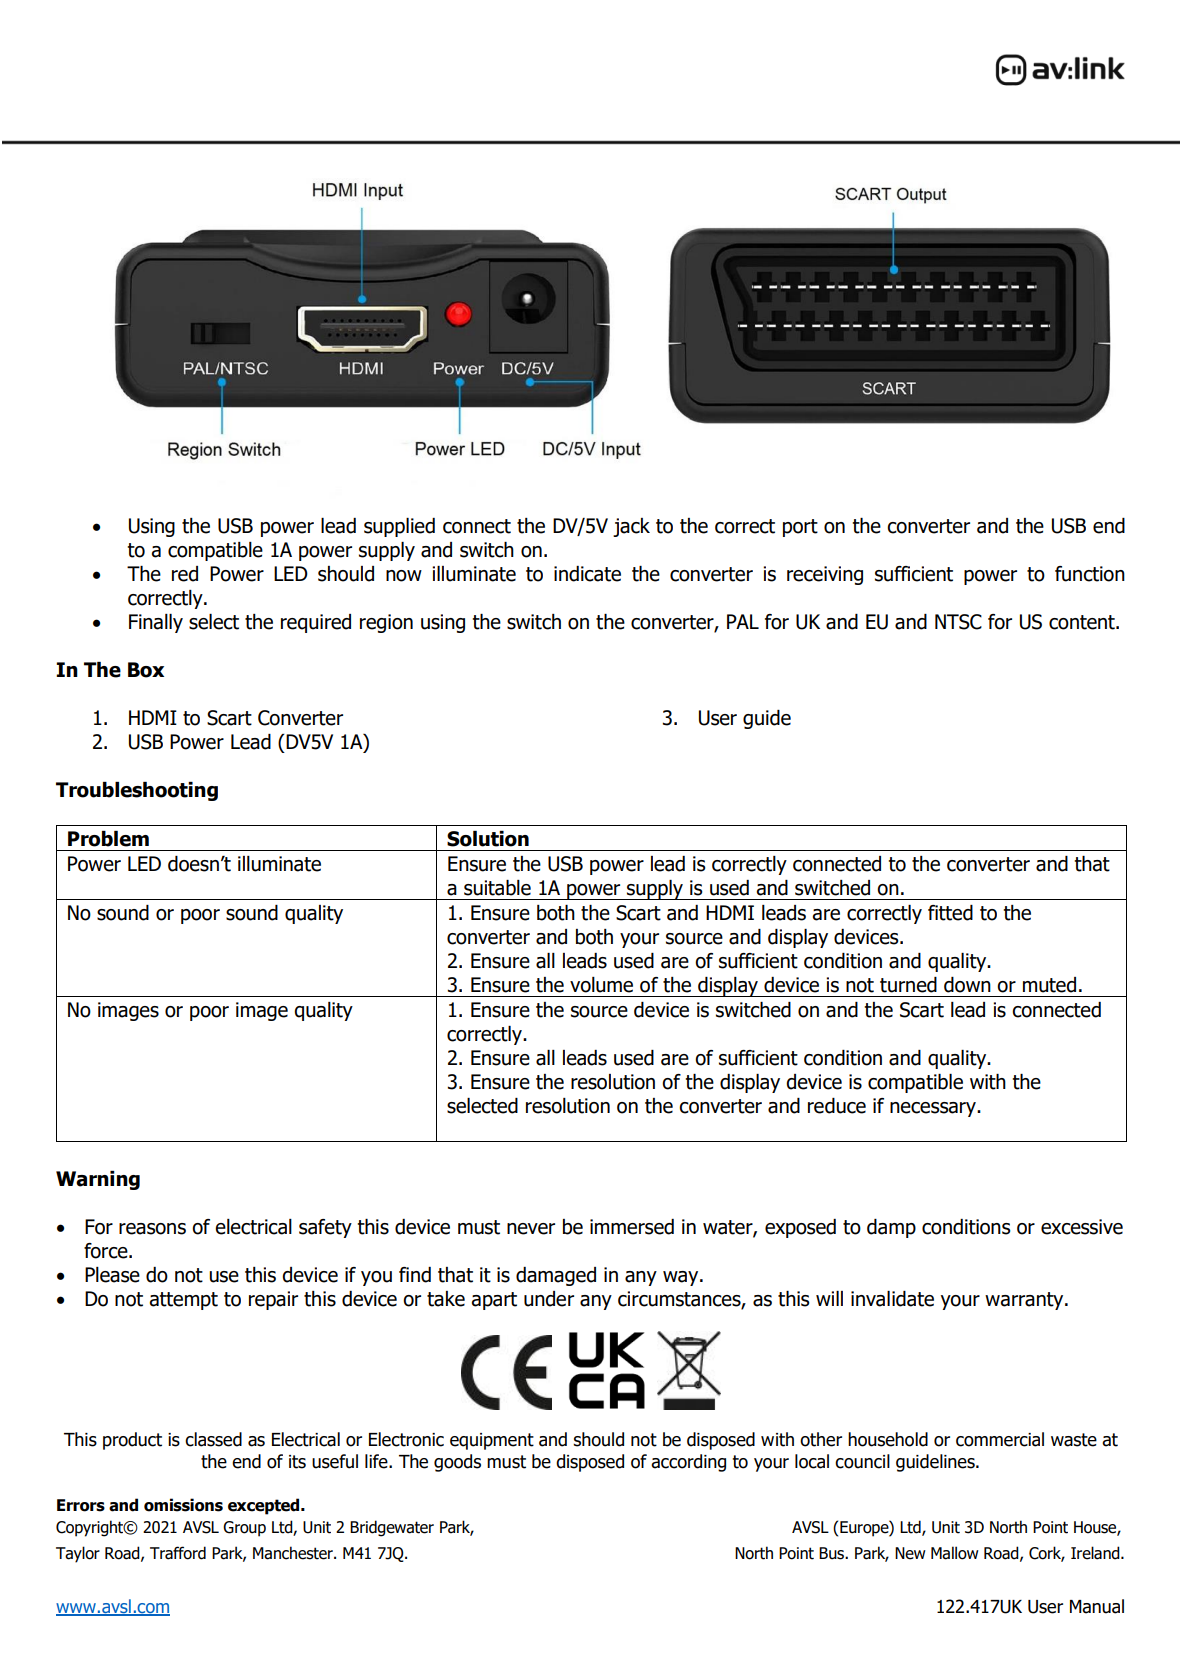 The width and height of the document is (1182, 1673). Describe the element at coordinates (156, 623) in the document. I see `Finally` at that location.
